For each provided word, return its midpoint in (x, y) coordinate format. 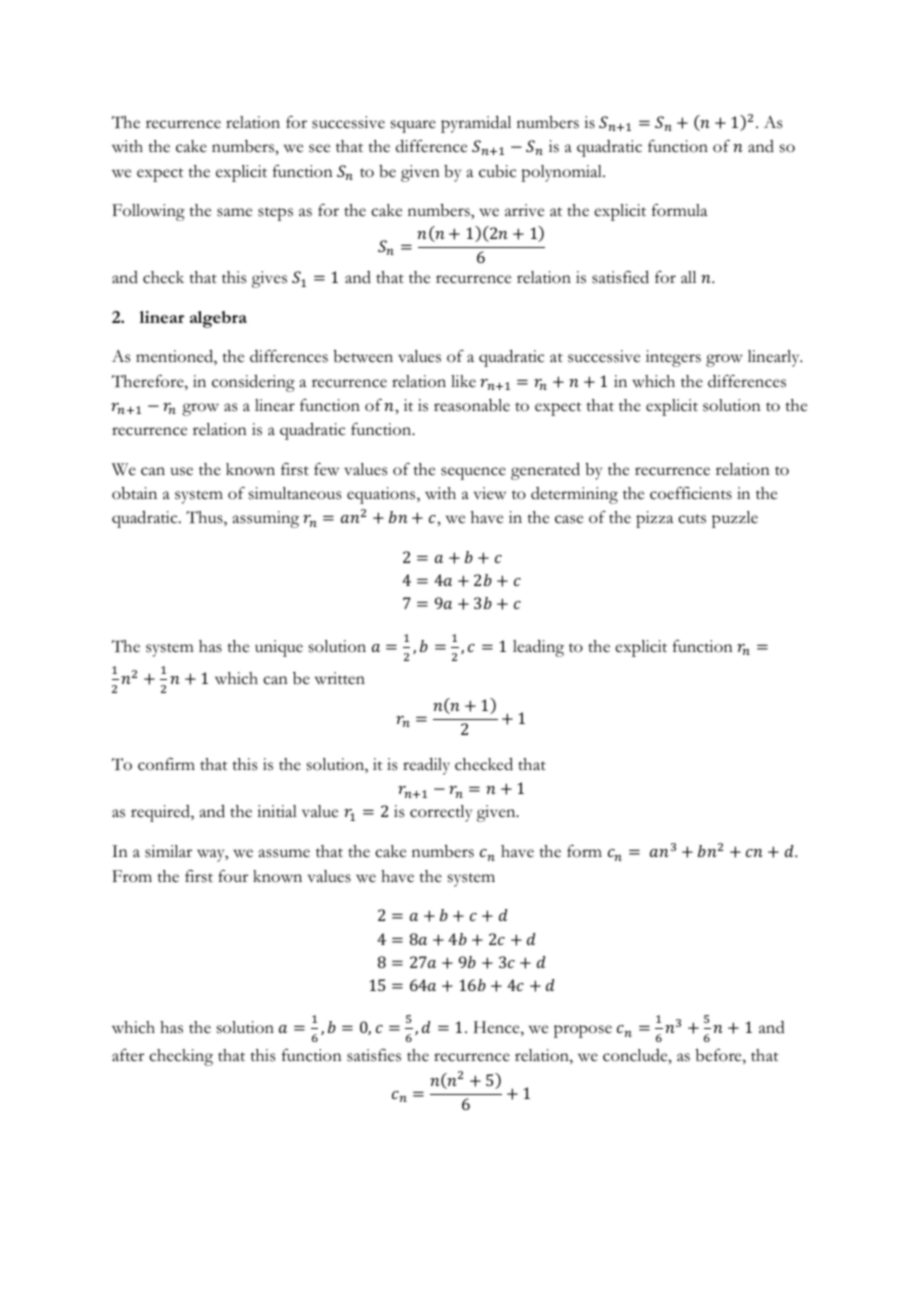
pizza (654, 519)
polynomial (562, 173)
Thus (205, 518)
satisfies (374, 1055)
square (413, 126)
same (234, 212)
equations (382, 495)
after (128, 1055)
